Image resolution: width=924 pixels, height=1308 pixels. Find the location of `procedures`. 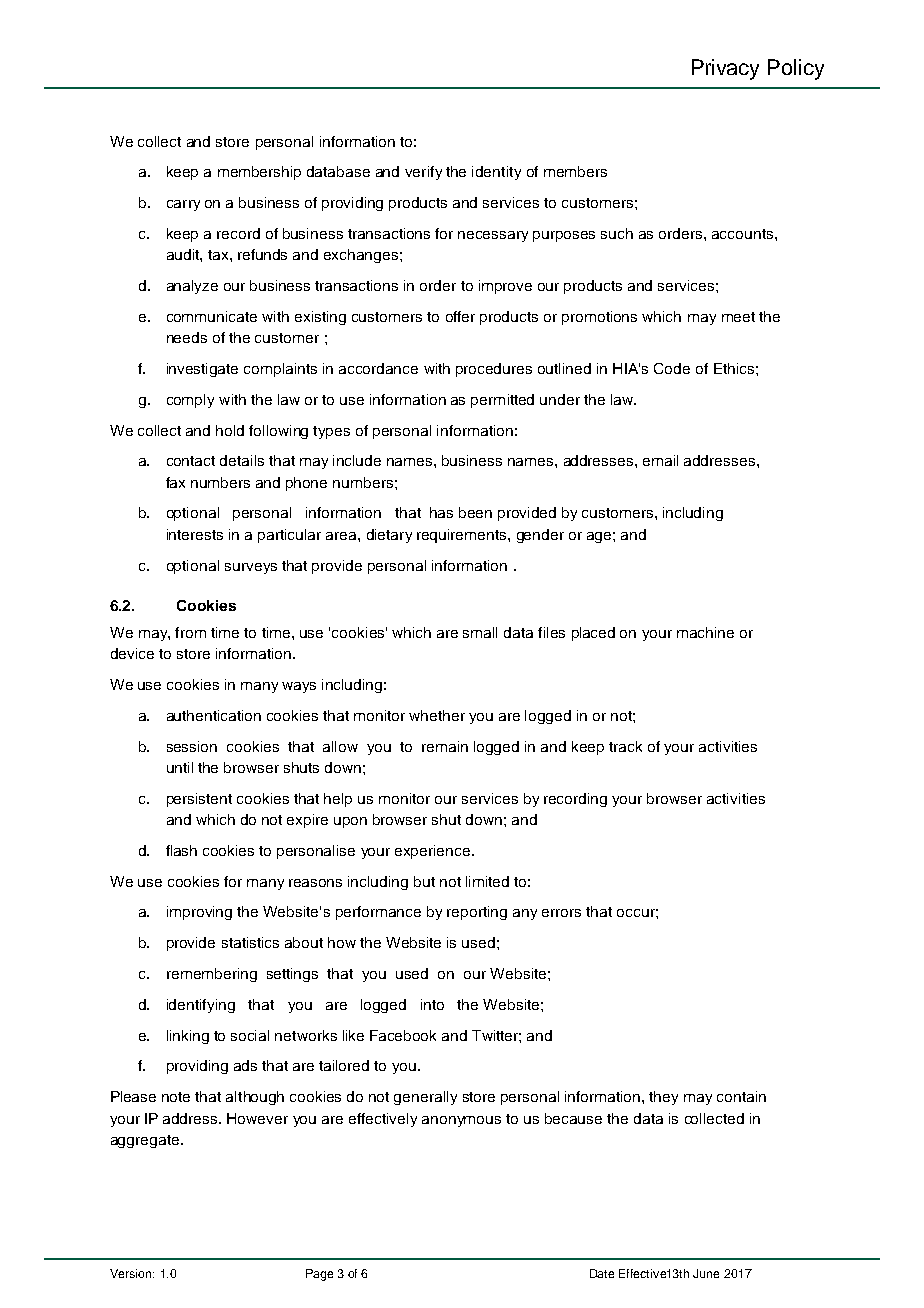

procedures is located at coordinates (494, 370).
